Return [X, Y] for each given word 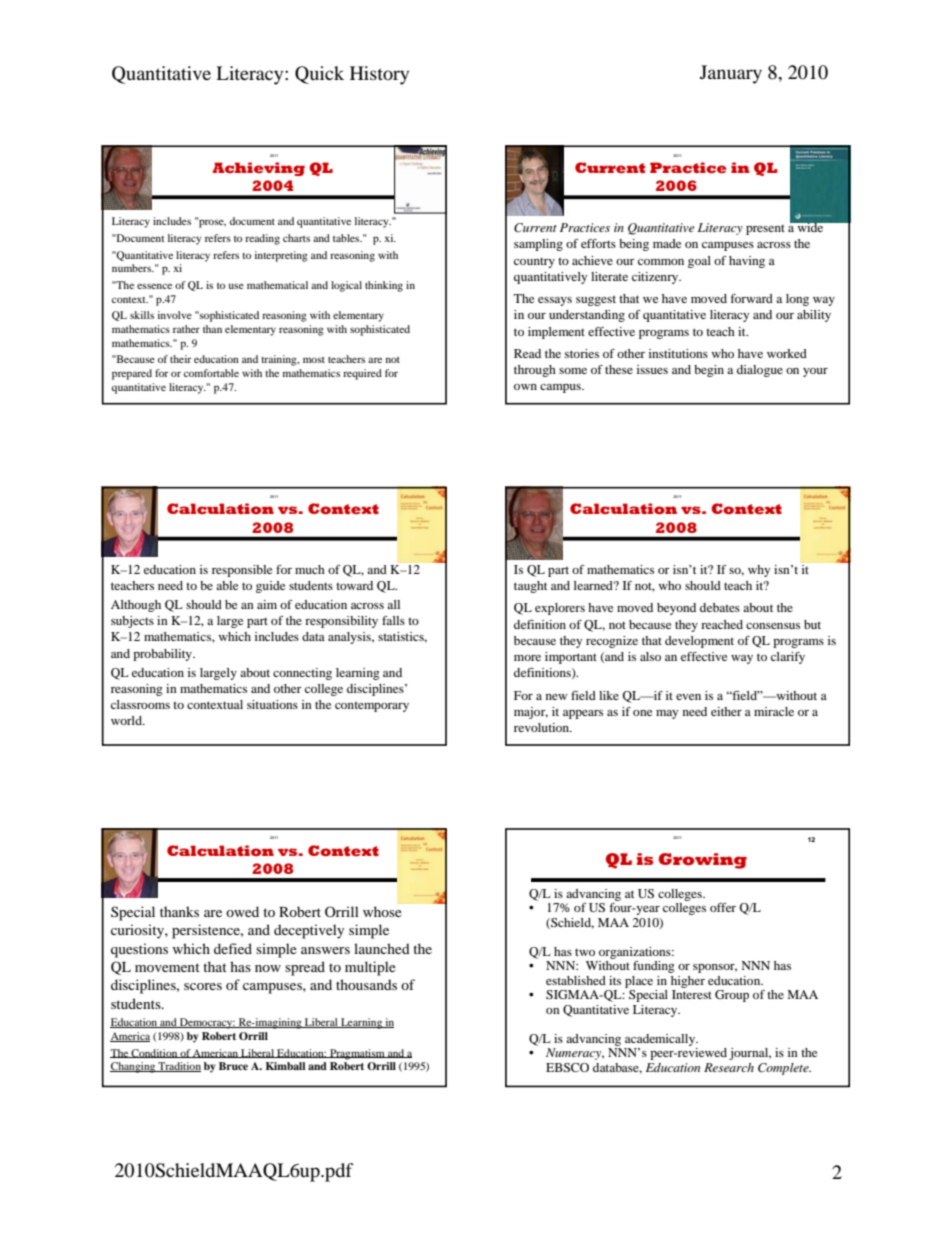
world [127, 720]
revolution [543, 727]
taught [530, 587]
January [731, 74]
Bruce [233, 1066]
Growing [703, 861]
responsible [242, 571]
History [379, 75]
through [535, 371]
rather [186, 329]
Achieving [258, 169]
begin [709, 371]
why [759, 571]
